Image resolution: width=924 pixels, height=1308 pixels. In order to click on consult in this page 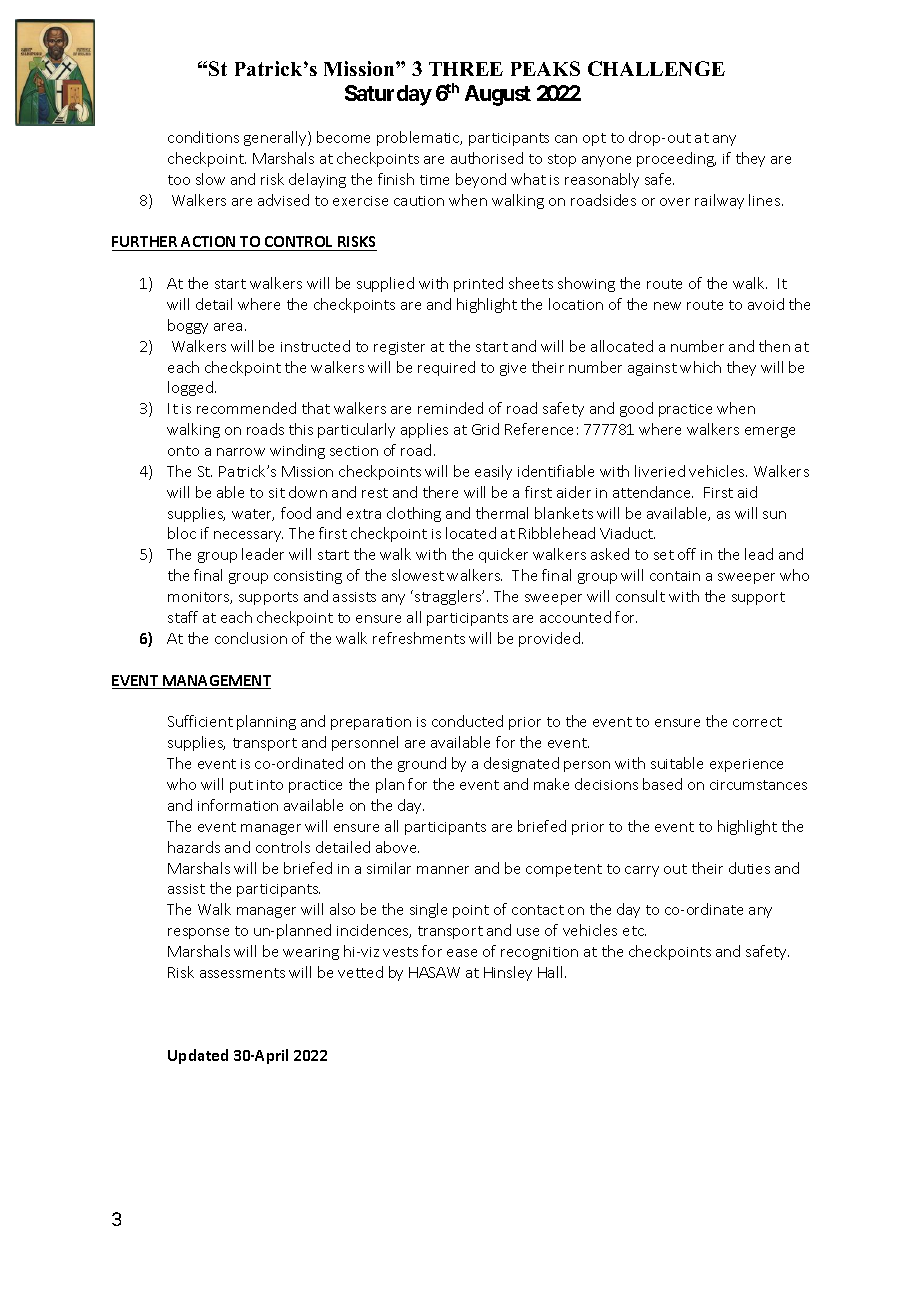, I will do `click(640, 596)`.
